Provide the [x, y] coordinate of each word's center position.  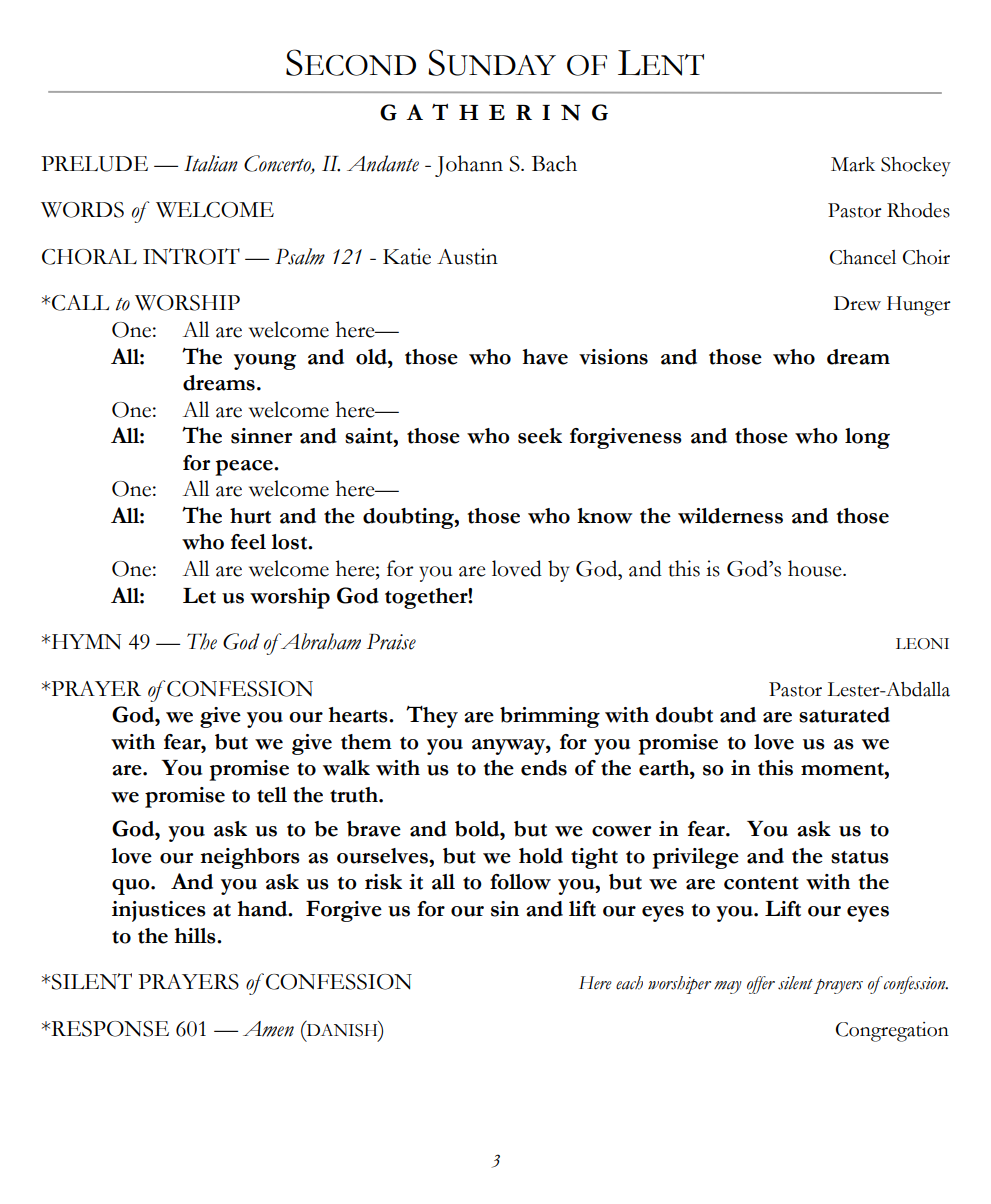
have [545, 357]
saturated [844, 715]
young [265, 362]
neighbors [250, 858]
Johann [469, 166]
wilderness [730, 516]
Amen [268, 1029]
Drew [857, 303]
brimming [550, 717]
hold [541, 856]
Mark [853, 164]
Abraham [319, 641]
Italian [211, 163]
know [605, 516]
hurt [250, 516]
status [860, 857]
